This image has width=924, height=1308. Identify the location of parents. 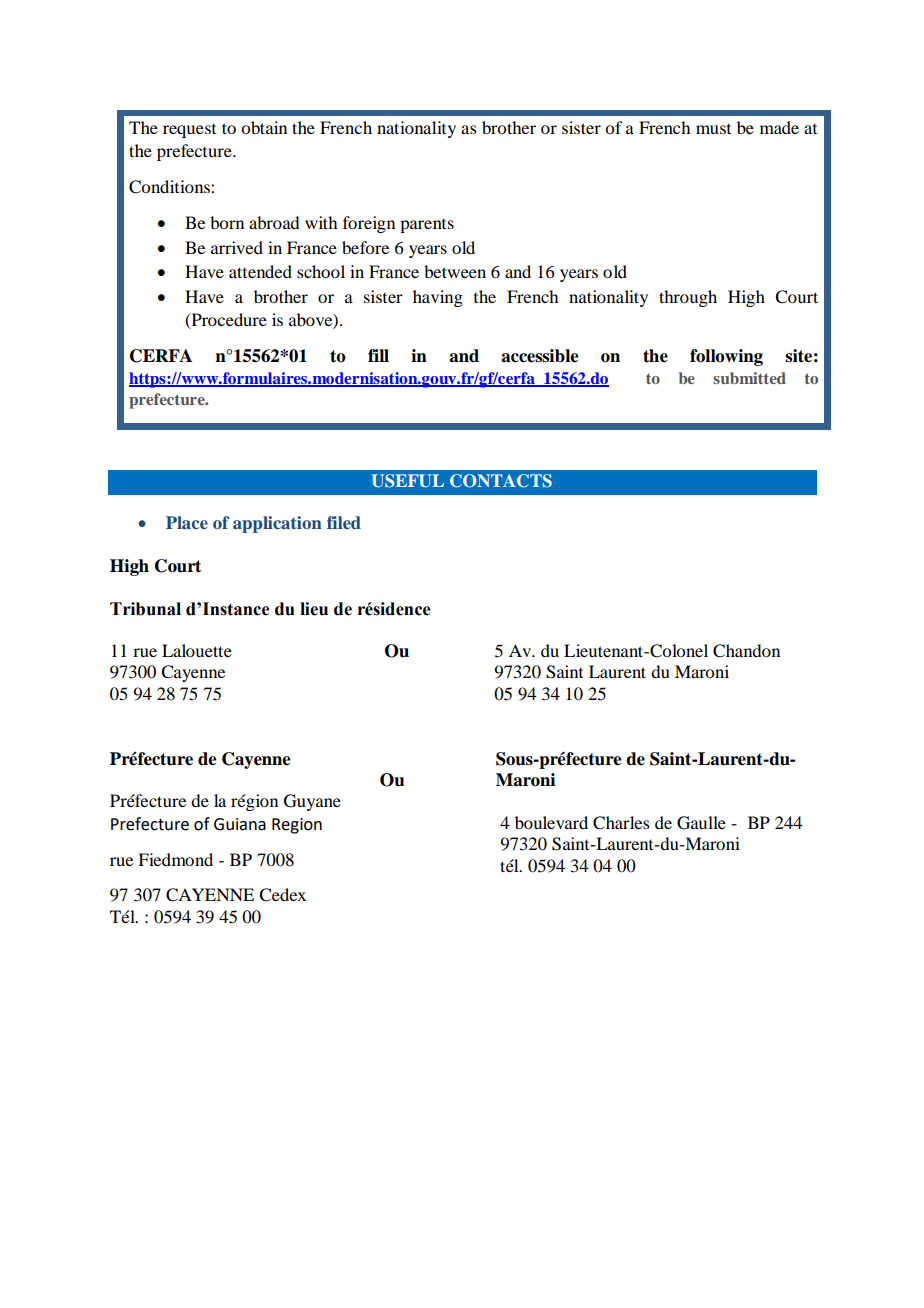
(427, 226).
